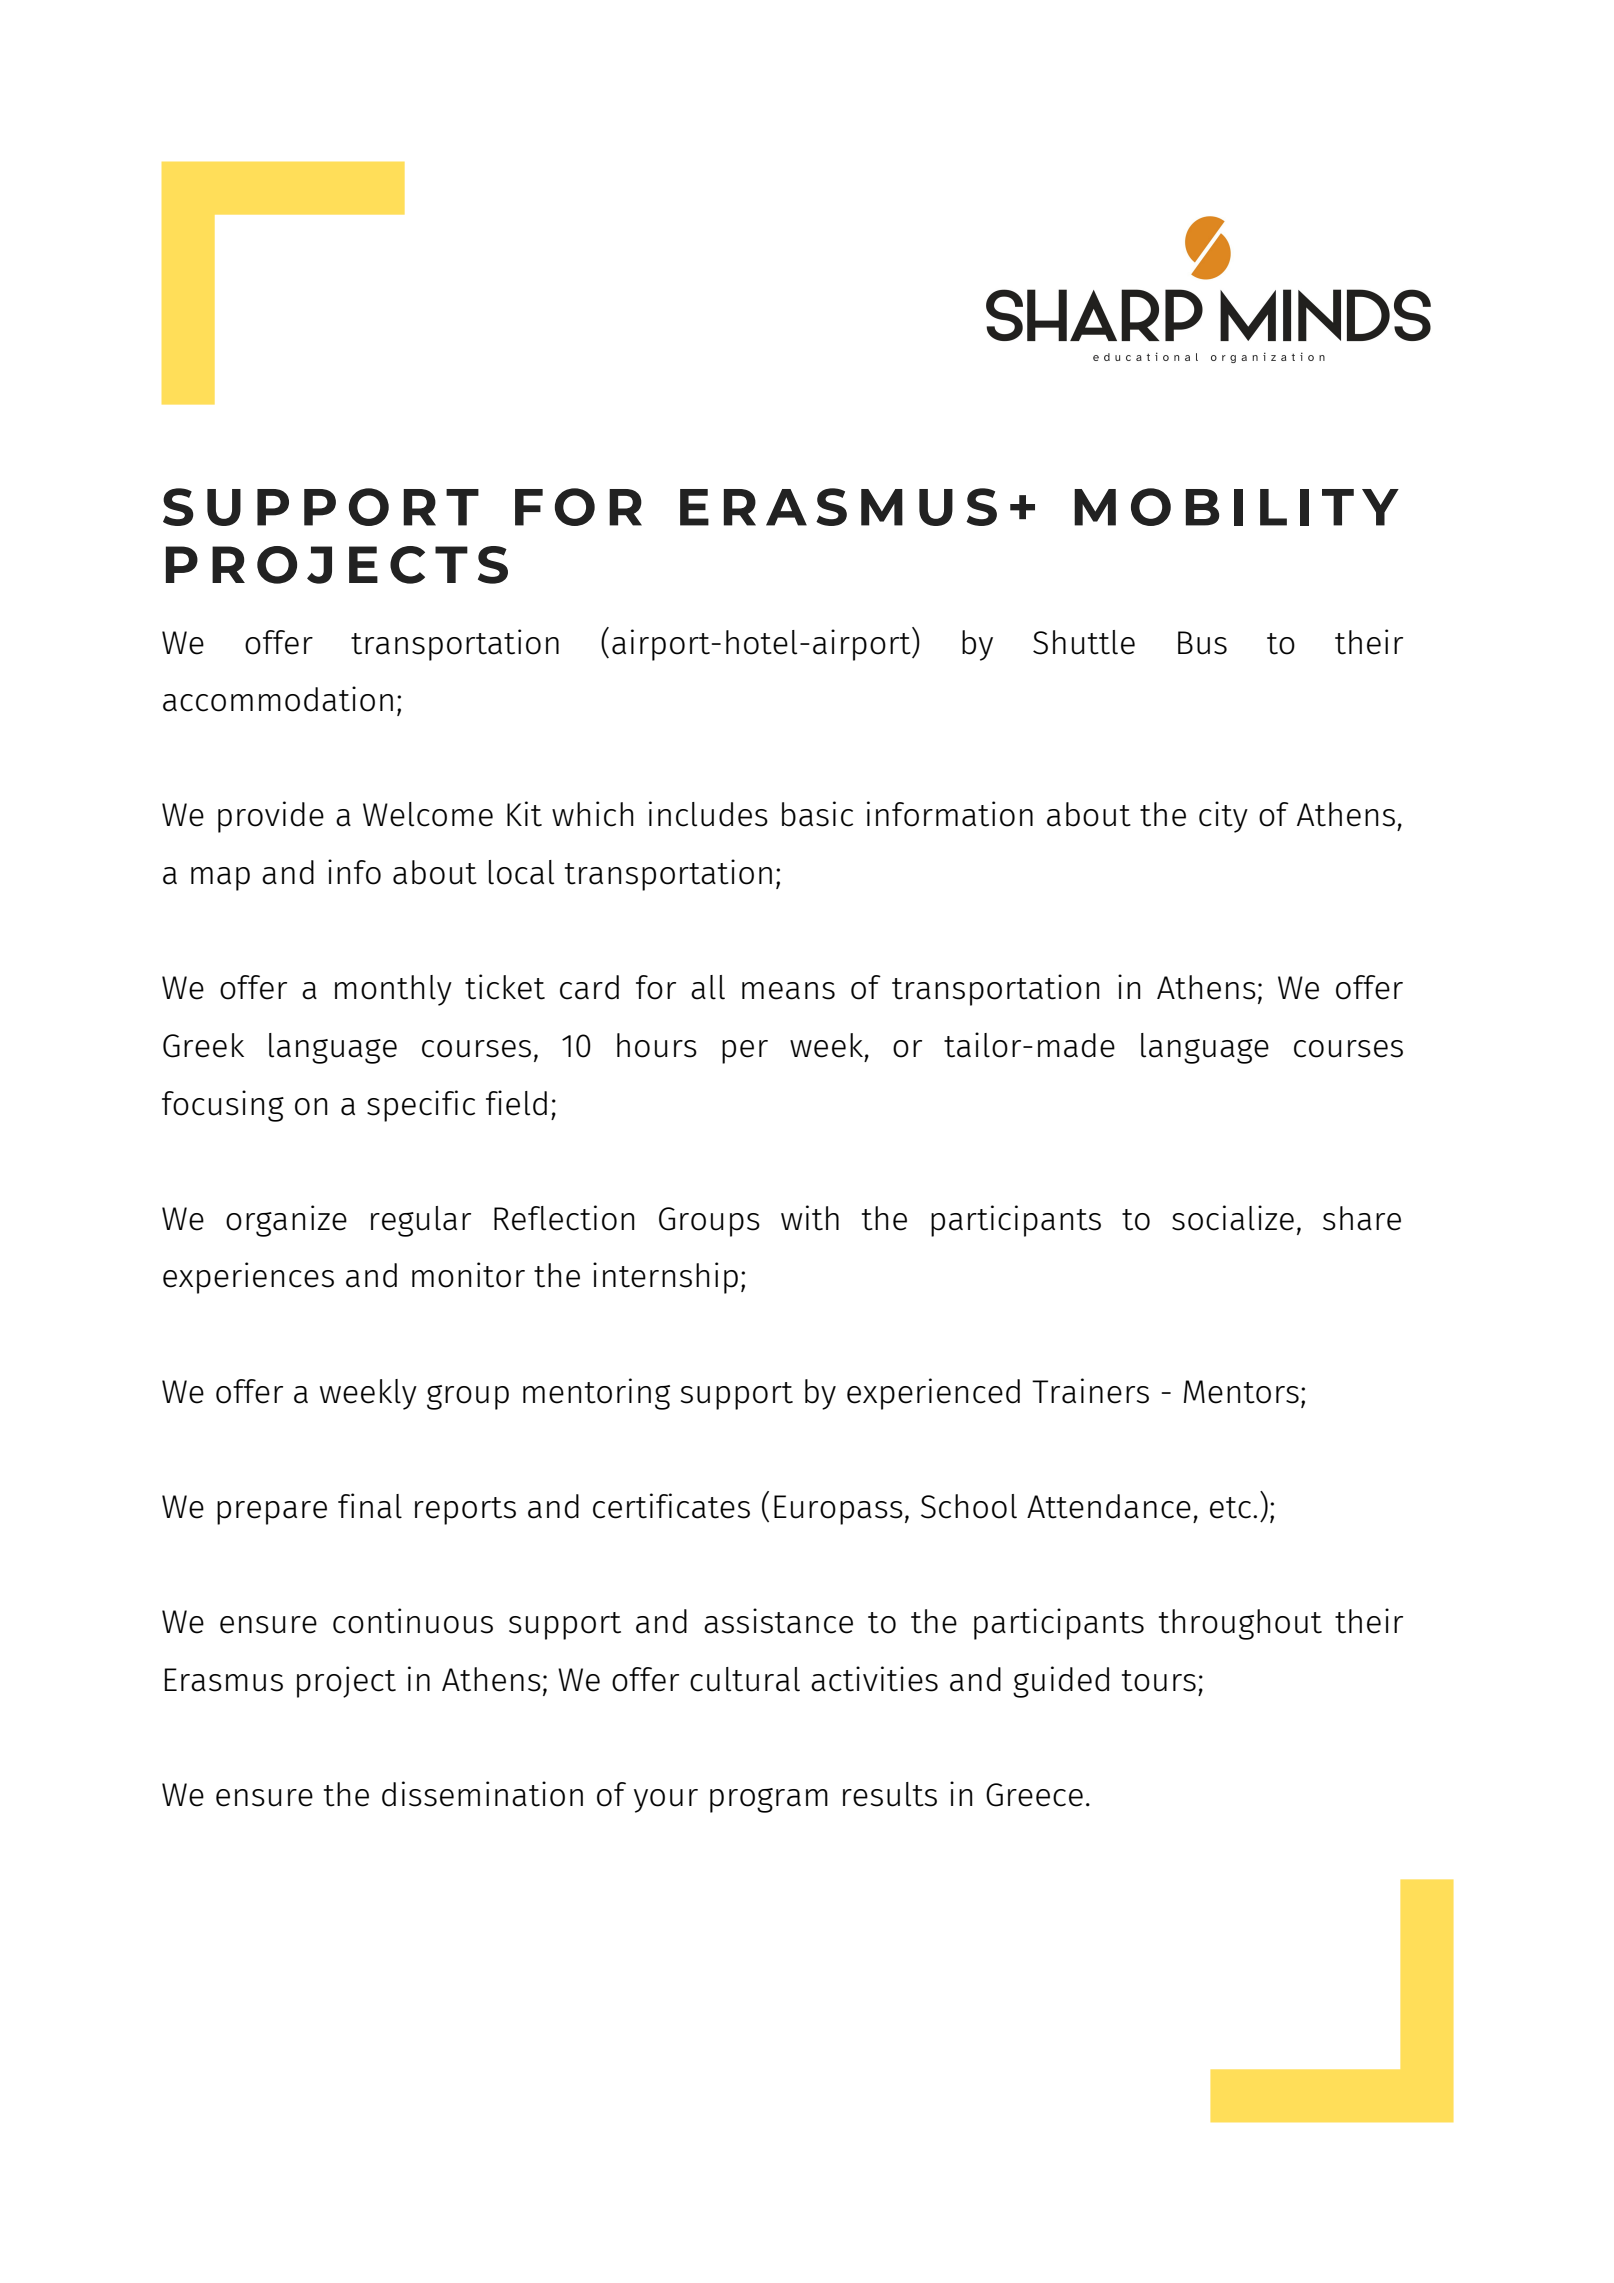 This screenshot has height=2283, width=1614. Describe the element at coordinates (1233, 1218) in the screenshot. I see `socialize` at that location.
